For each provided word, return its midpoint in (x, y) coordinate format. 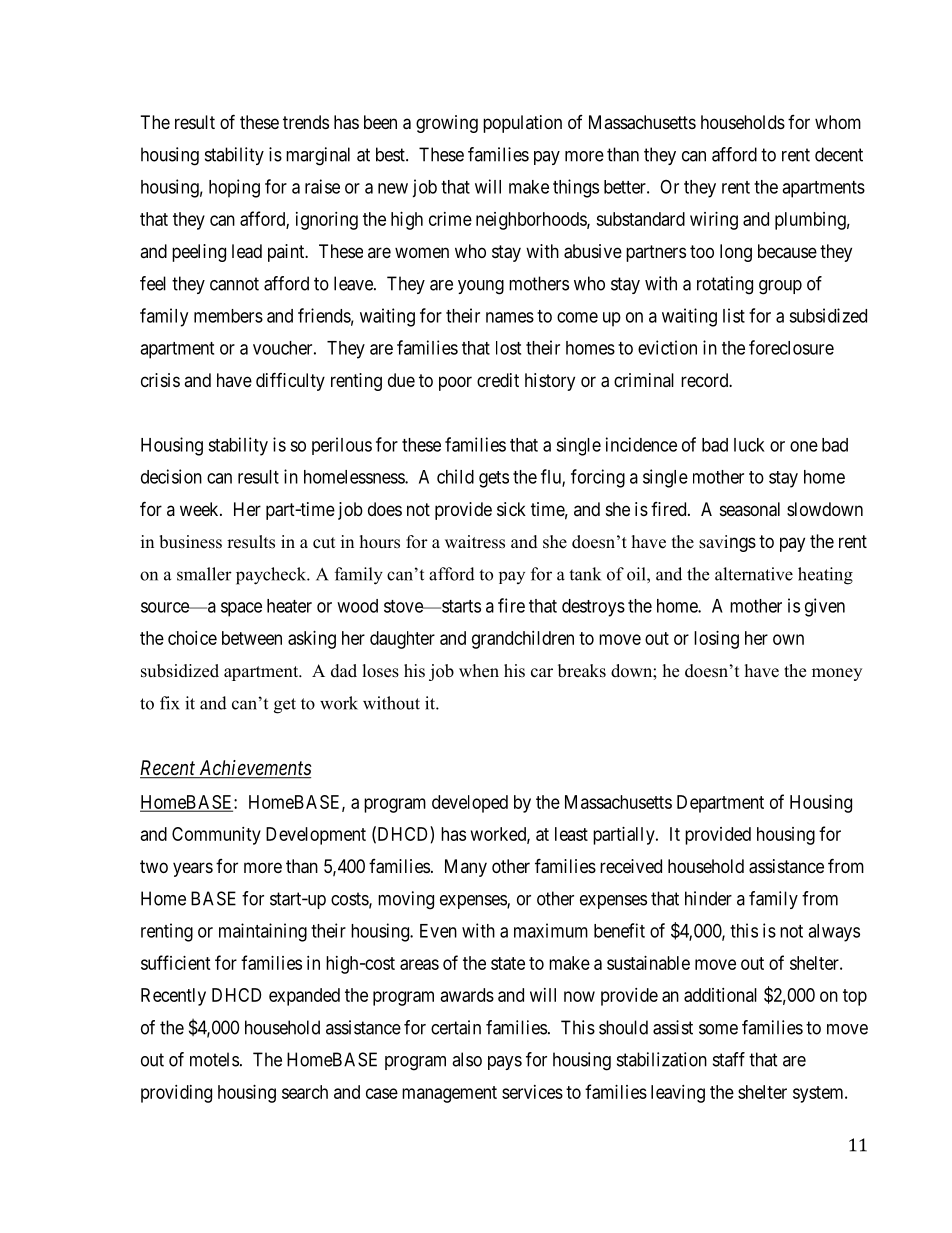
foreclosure (791, 347)
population (522, 124)
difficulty (290, 381)
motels (214, 1059)
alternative (754, 574)
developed (470, 804)
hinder (708, 898)
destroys (593, 608)
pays (505, 1063)
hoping (234, 188)
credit (498, 380)
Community (216, 836)
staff (729, 1059)
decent (839, 154)
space (241, 609)
